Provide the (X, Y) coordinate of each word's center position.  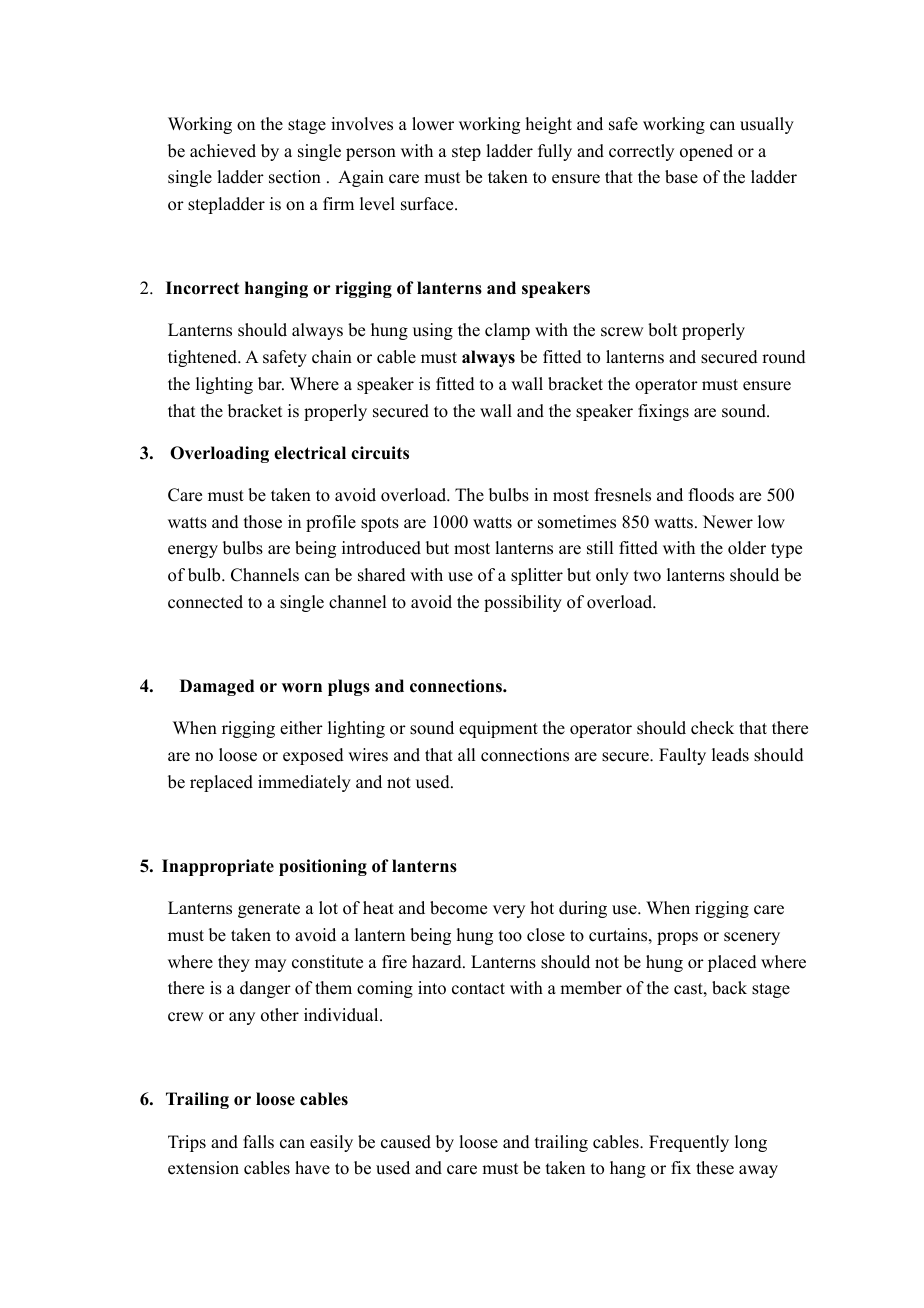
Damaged (217, 687)
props (677, 938)
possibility (523, 603)
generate (269, 910)
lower (433, 124)
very (509, 911)
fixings (663, 412)
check (712, 728)
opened (706, 152)
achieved (223, 151)
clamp (507, 331)
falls (258, 1142)
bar (271, 384)
